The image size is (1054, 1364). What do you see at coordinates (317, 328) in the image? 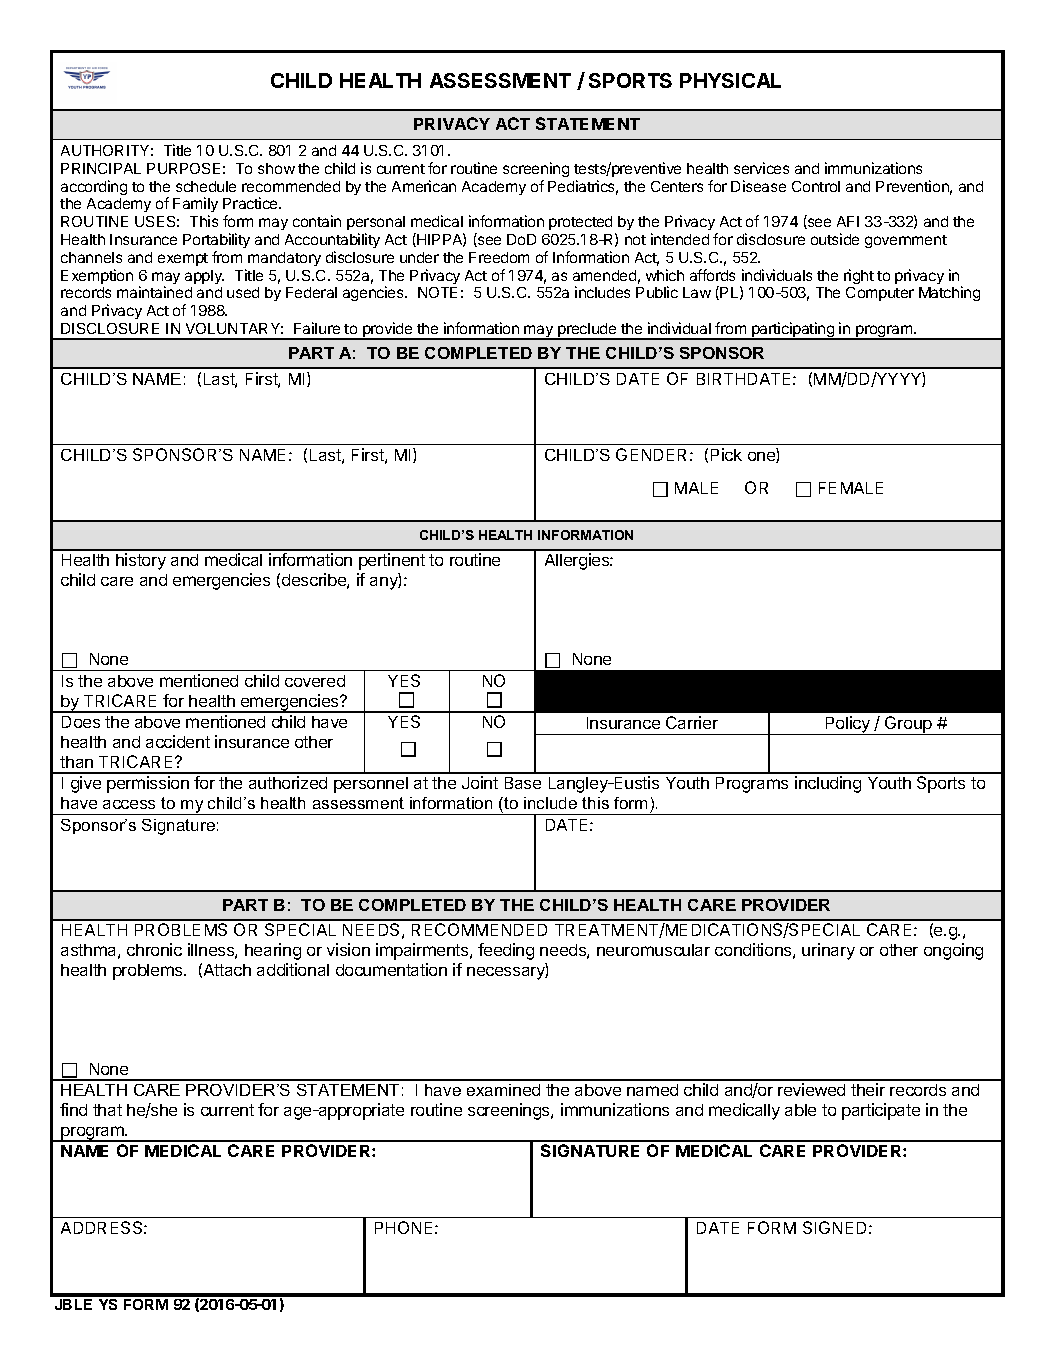
I see `Failure` at bounding box center [317, 328].
